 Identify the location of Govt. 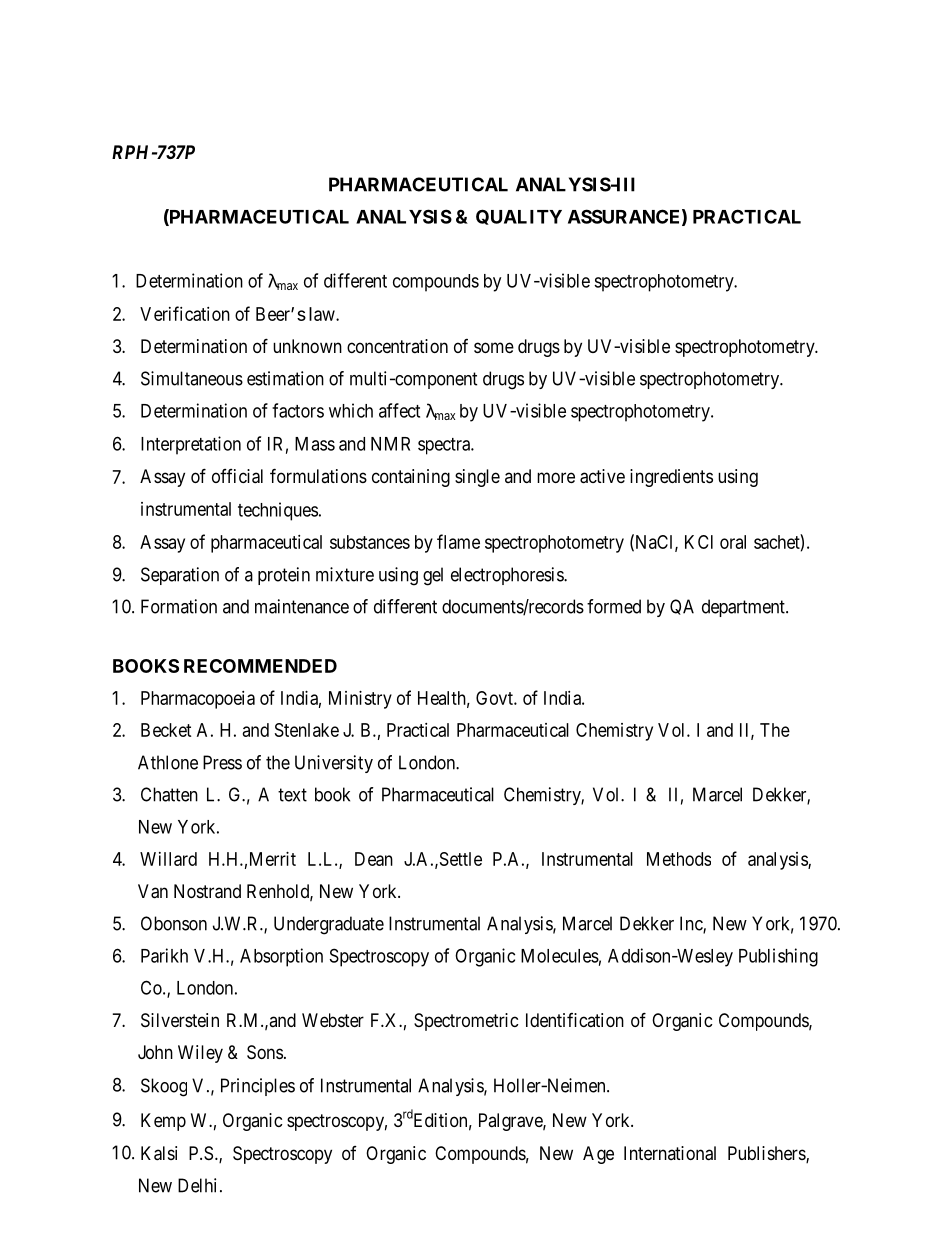
(495, 698).
